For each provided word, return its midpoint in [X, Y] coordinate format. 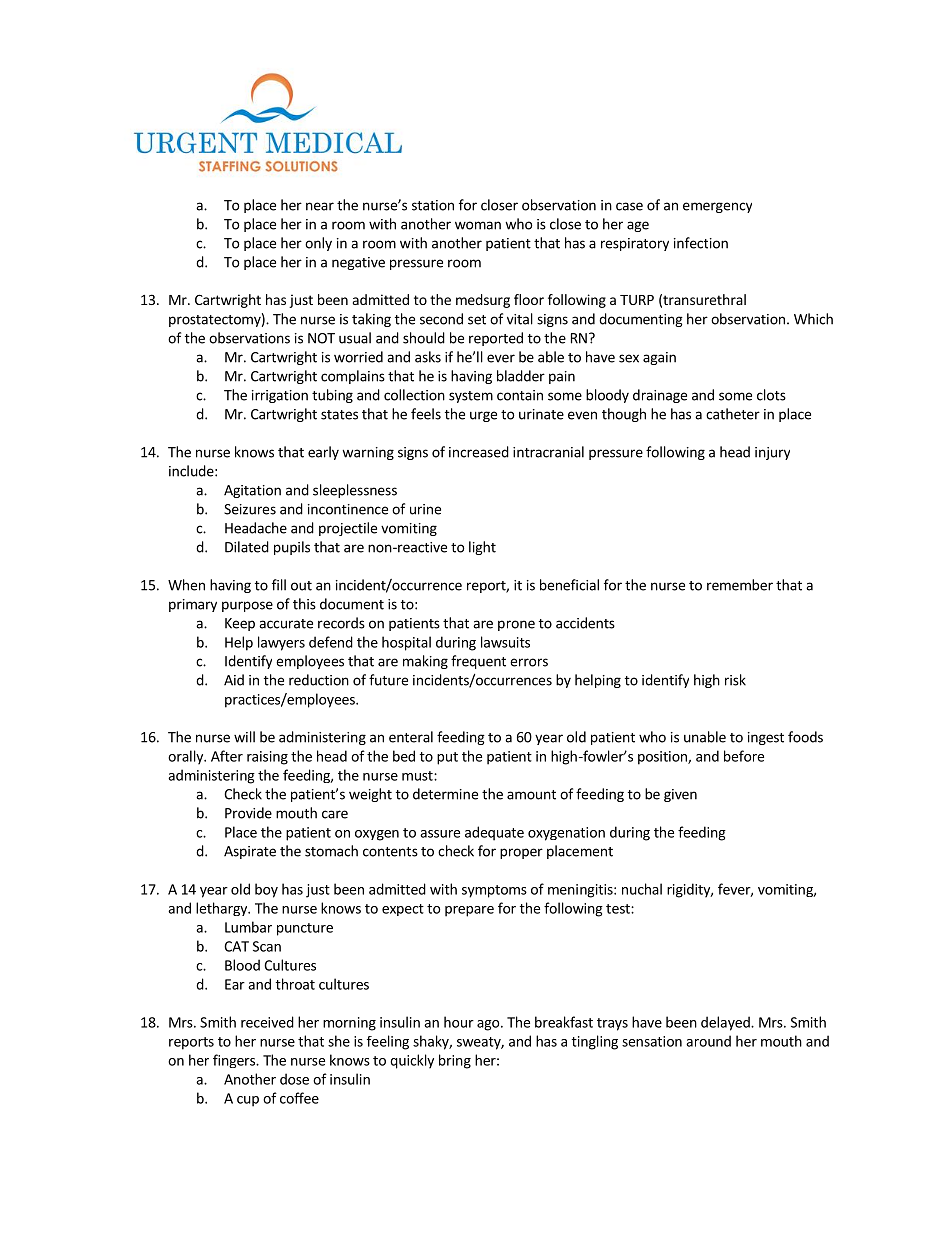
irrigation [280, 396]
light [482, 548]
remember [740, 585]
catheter [733, 414]
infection [701, 243]
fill [279, 585]
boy [266, 890]
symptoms [494, 891]
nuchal [642, 889]
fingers [235, 1061]
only [318, 244]
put [447, 758]
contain [520, 395]
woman [478, 225]
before [744, 756]
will [244, 737]
